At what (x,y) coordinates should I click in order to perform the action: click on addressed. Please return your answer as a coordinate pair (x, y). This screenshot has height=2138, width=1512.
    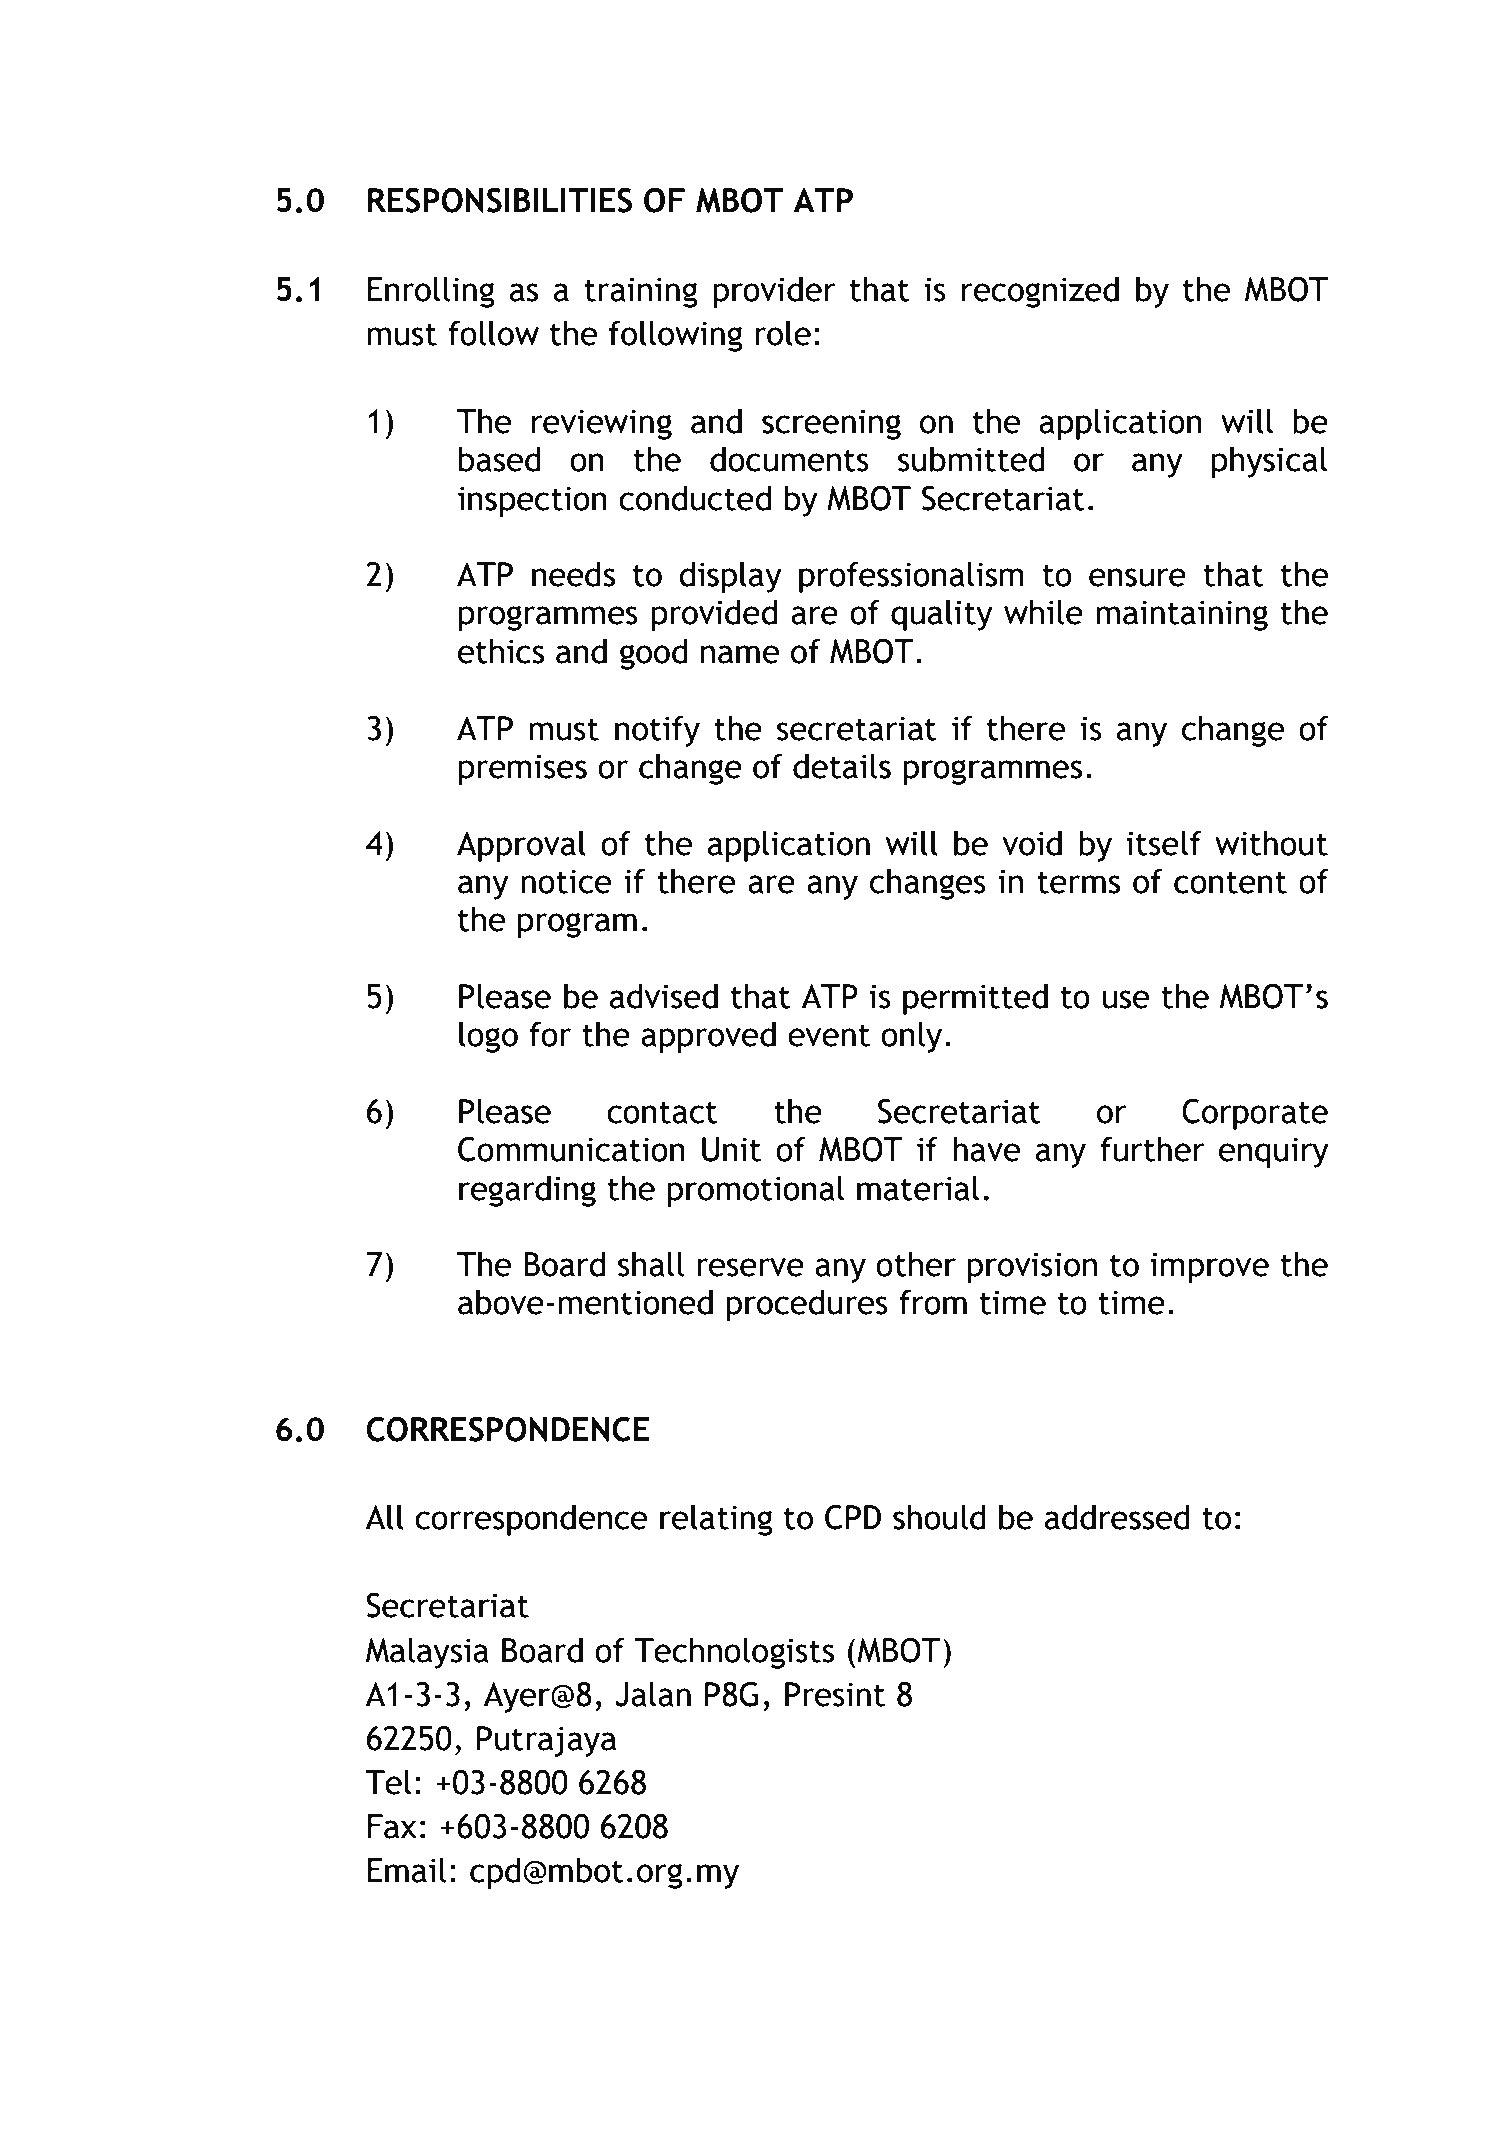
    Looking at the image, I should click on (1117, 1517).
